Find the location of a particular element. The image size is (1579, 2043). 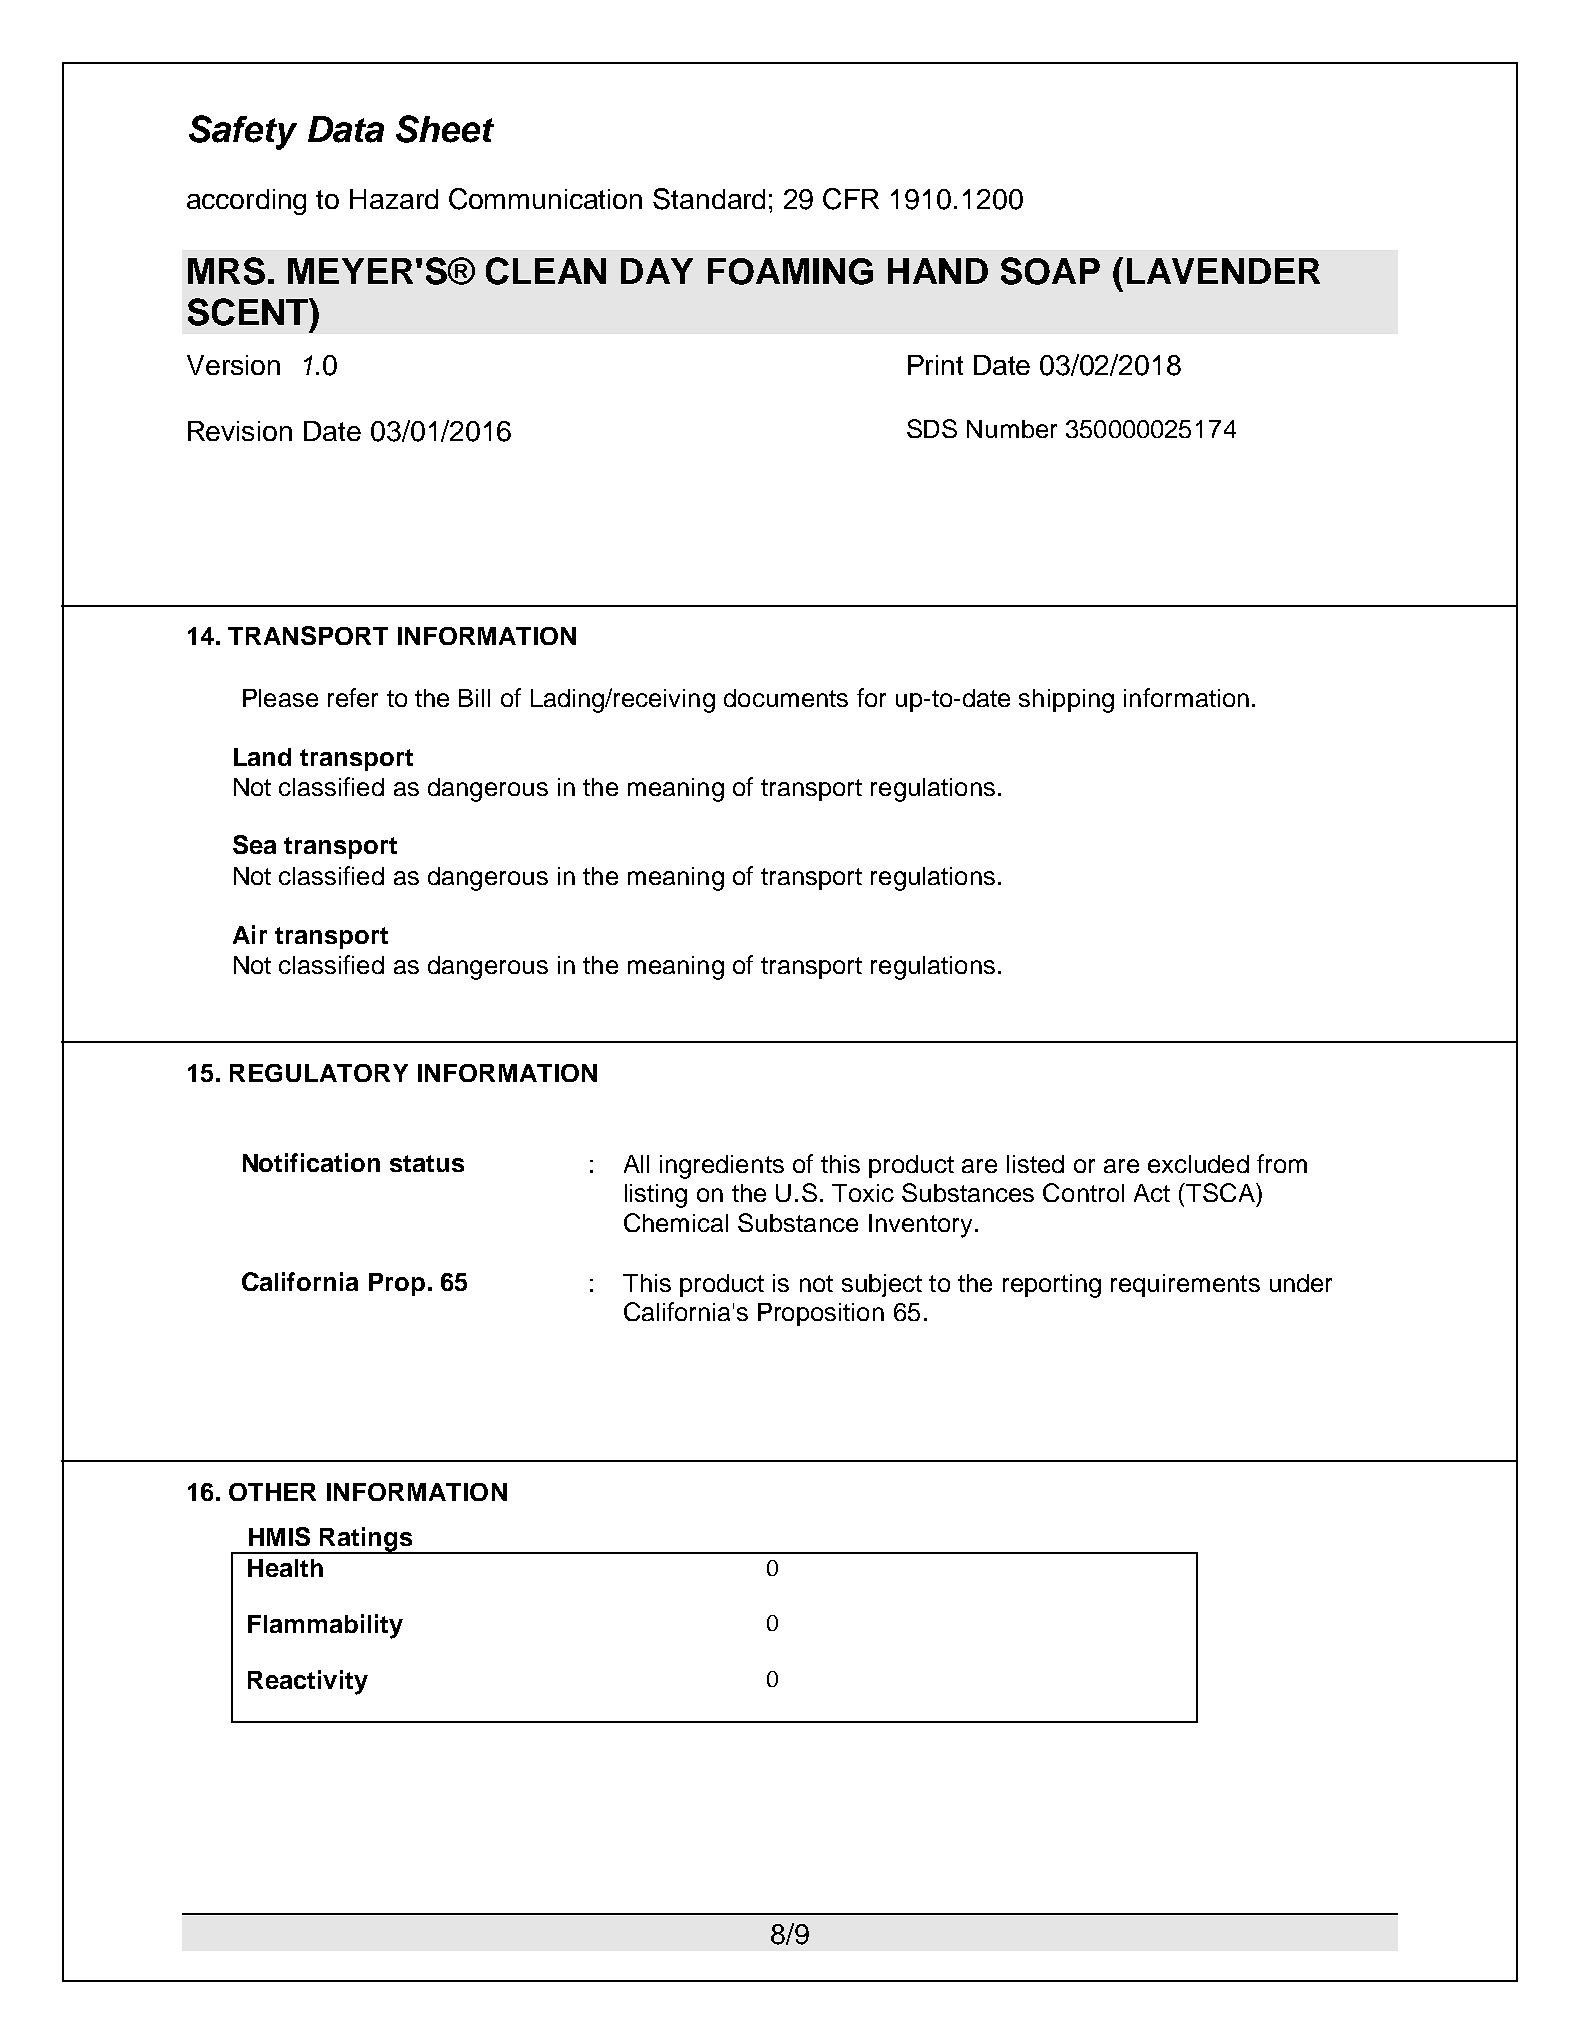

SDS is located at coordinates (932, 428).
